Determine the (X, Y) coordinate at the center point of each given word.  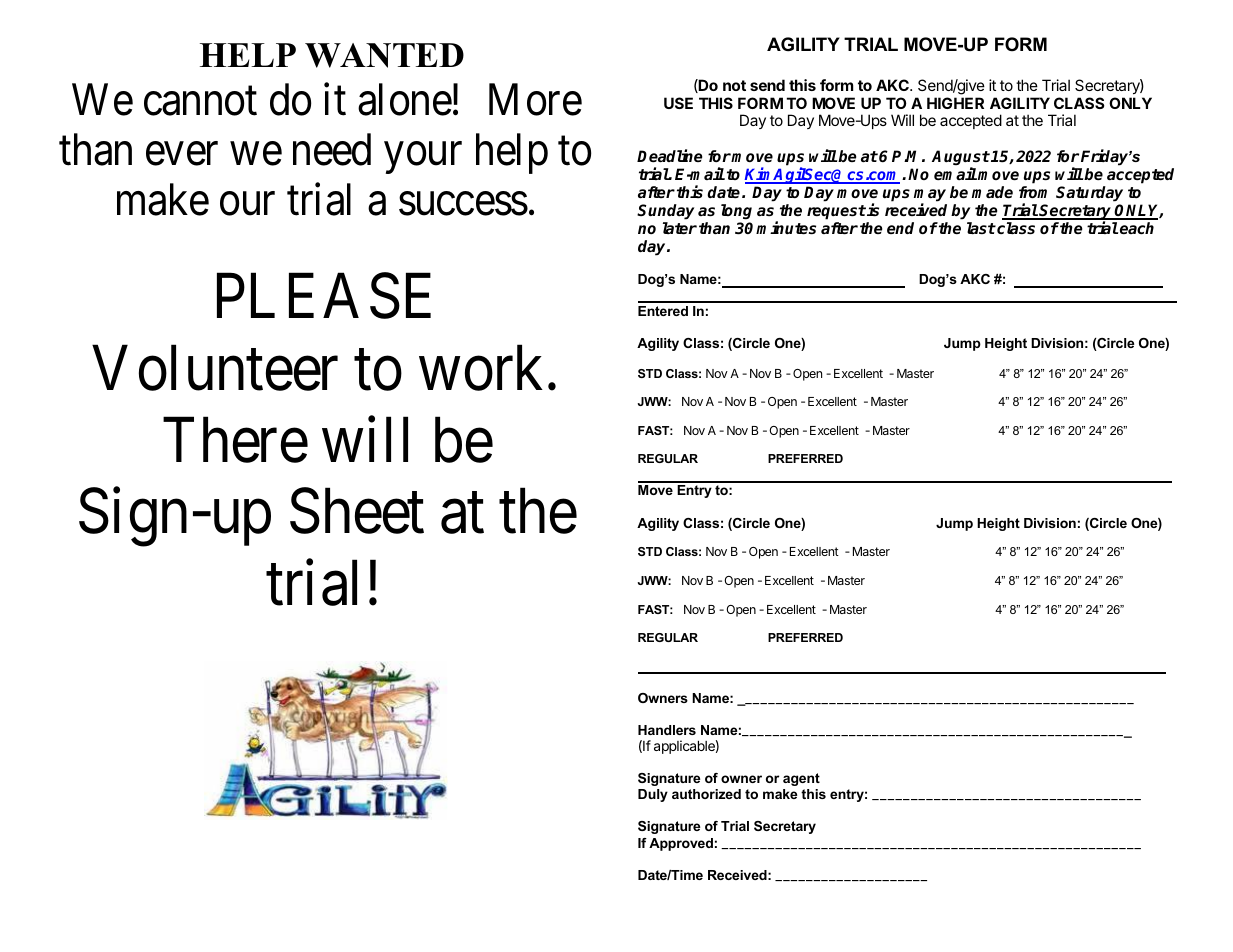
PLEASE (324, 296)
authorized (706, 794)
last (981, 228)
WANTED (384, 55)
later (680, 228)
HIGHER (955, 103)
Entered (663, 311)
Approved (681, 844)
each (1137, 228)
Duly (653, 795)
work (481, 368)
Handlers (667, 730)
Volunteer (215, 368)
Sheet (357, 511)
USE (678, 103)
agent (801, 779)
